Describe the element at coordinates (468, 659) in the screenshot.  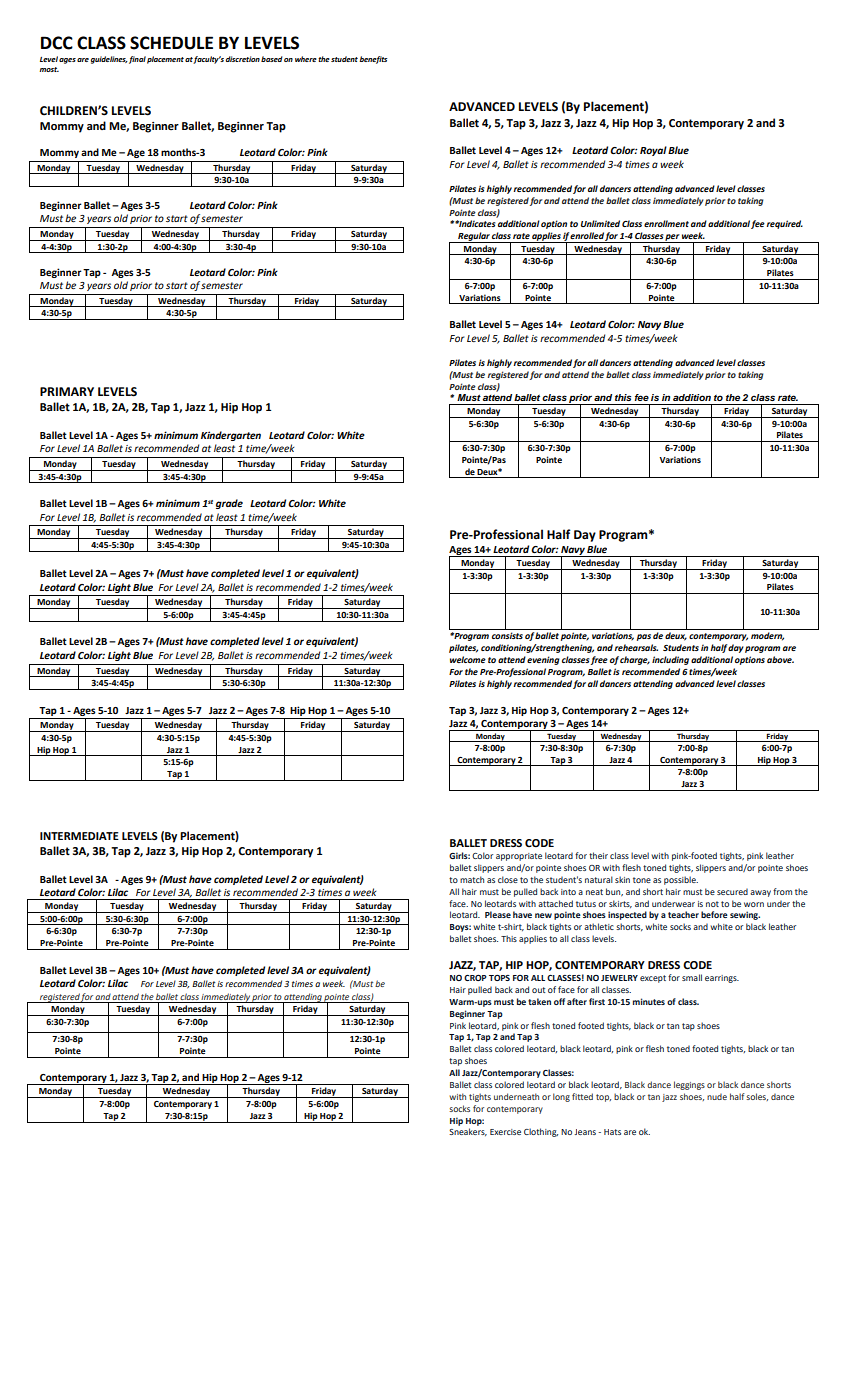
I see `welcome` at that location.
